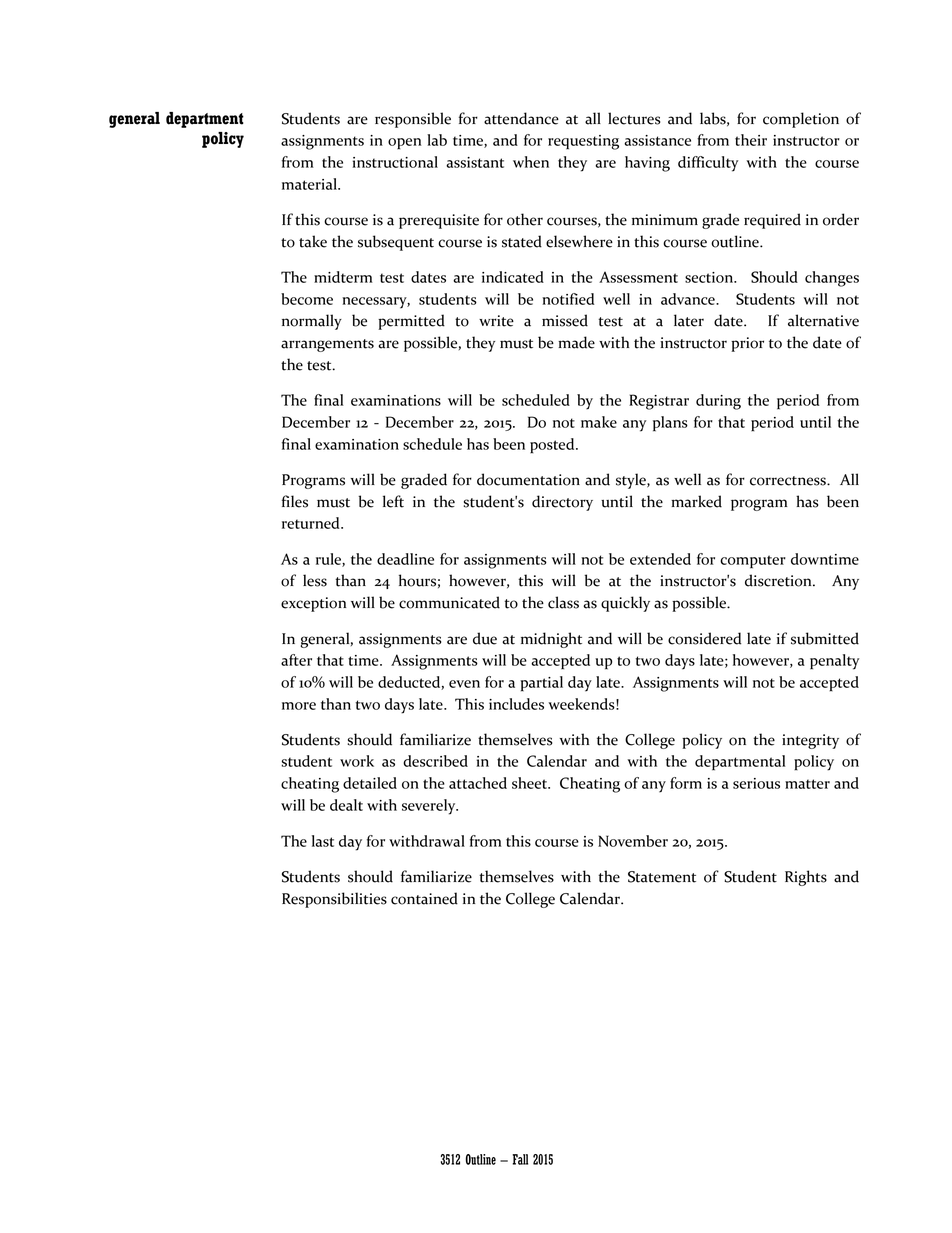  What do you see at coordinates (327, 345) in the document?
I see `arrangements` at bounding box center [327, 345].
